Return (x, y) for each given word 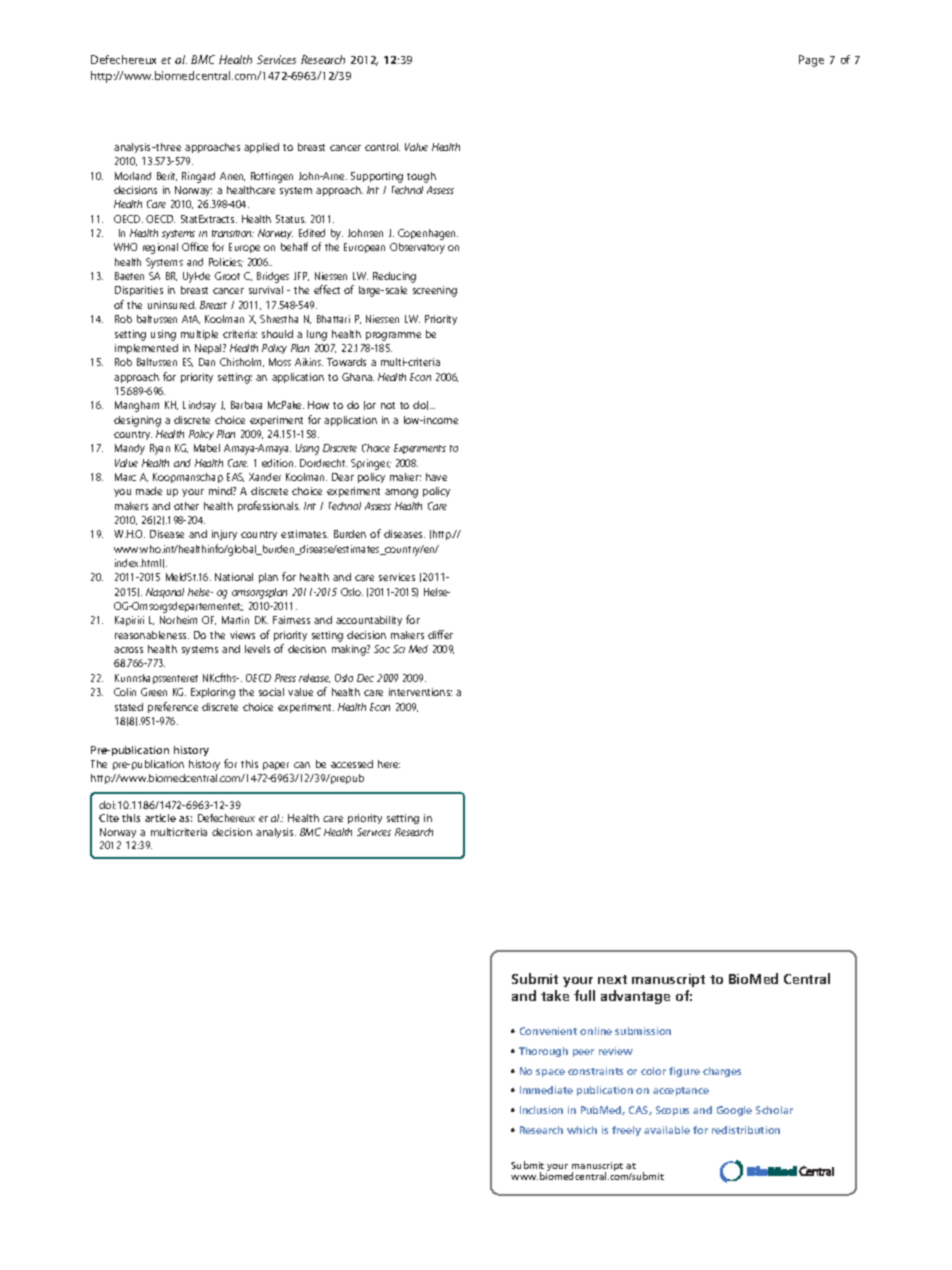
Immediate (546, 1090)
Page (811, 61)
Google (734, 1111)
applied (261, 148)
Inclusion (541, 1110)
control (382, 147)
